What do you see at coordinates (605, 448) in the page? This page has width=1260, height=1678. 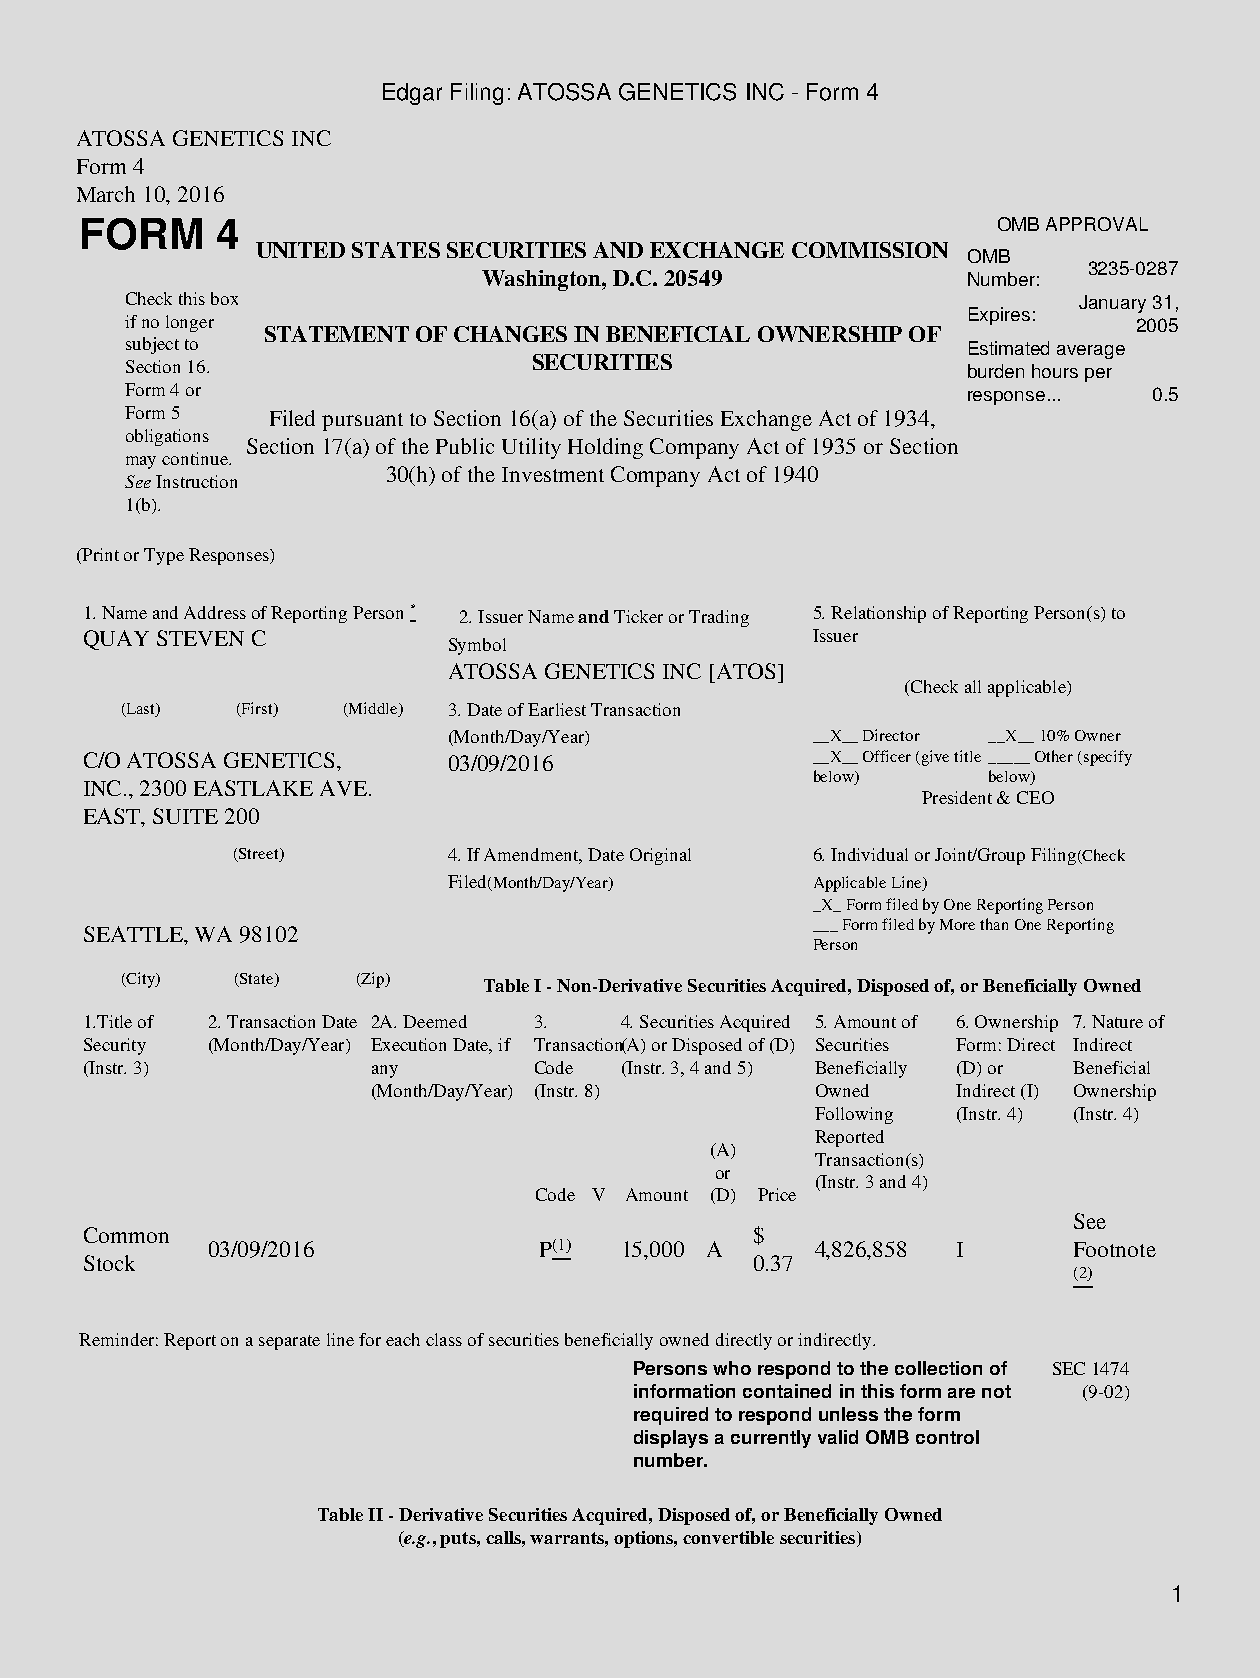 I see `Holding` at bounding box center [605, 448].
